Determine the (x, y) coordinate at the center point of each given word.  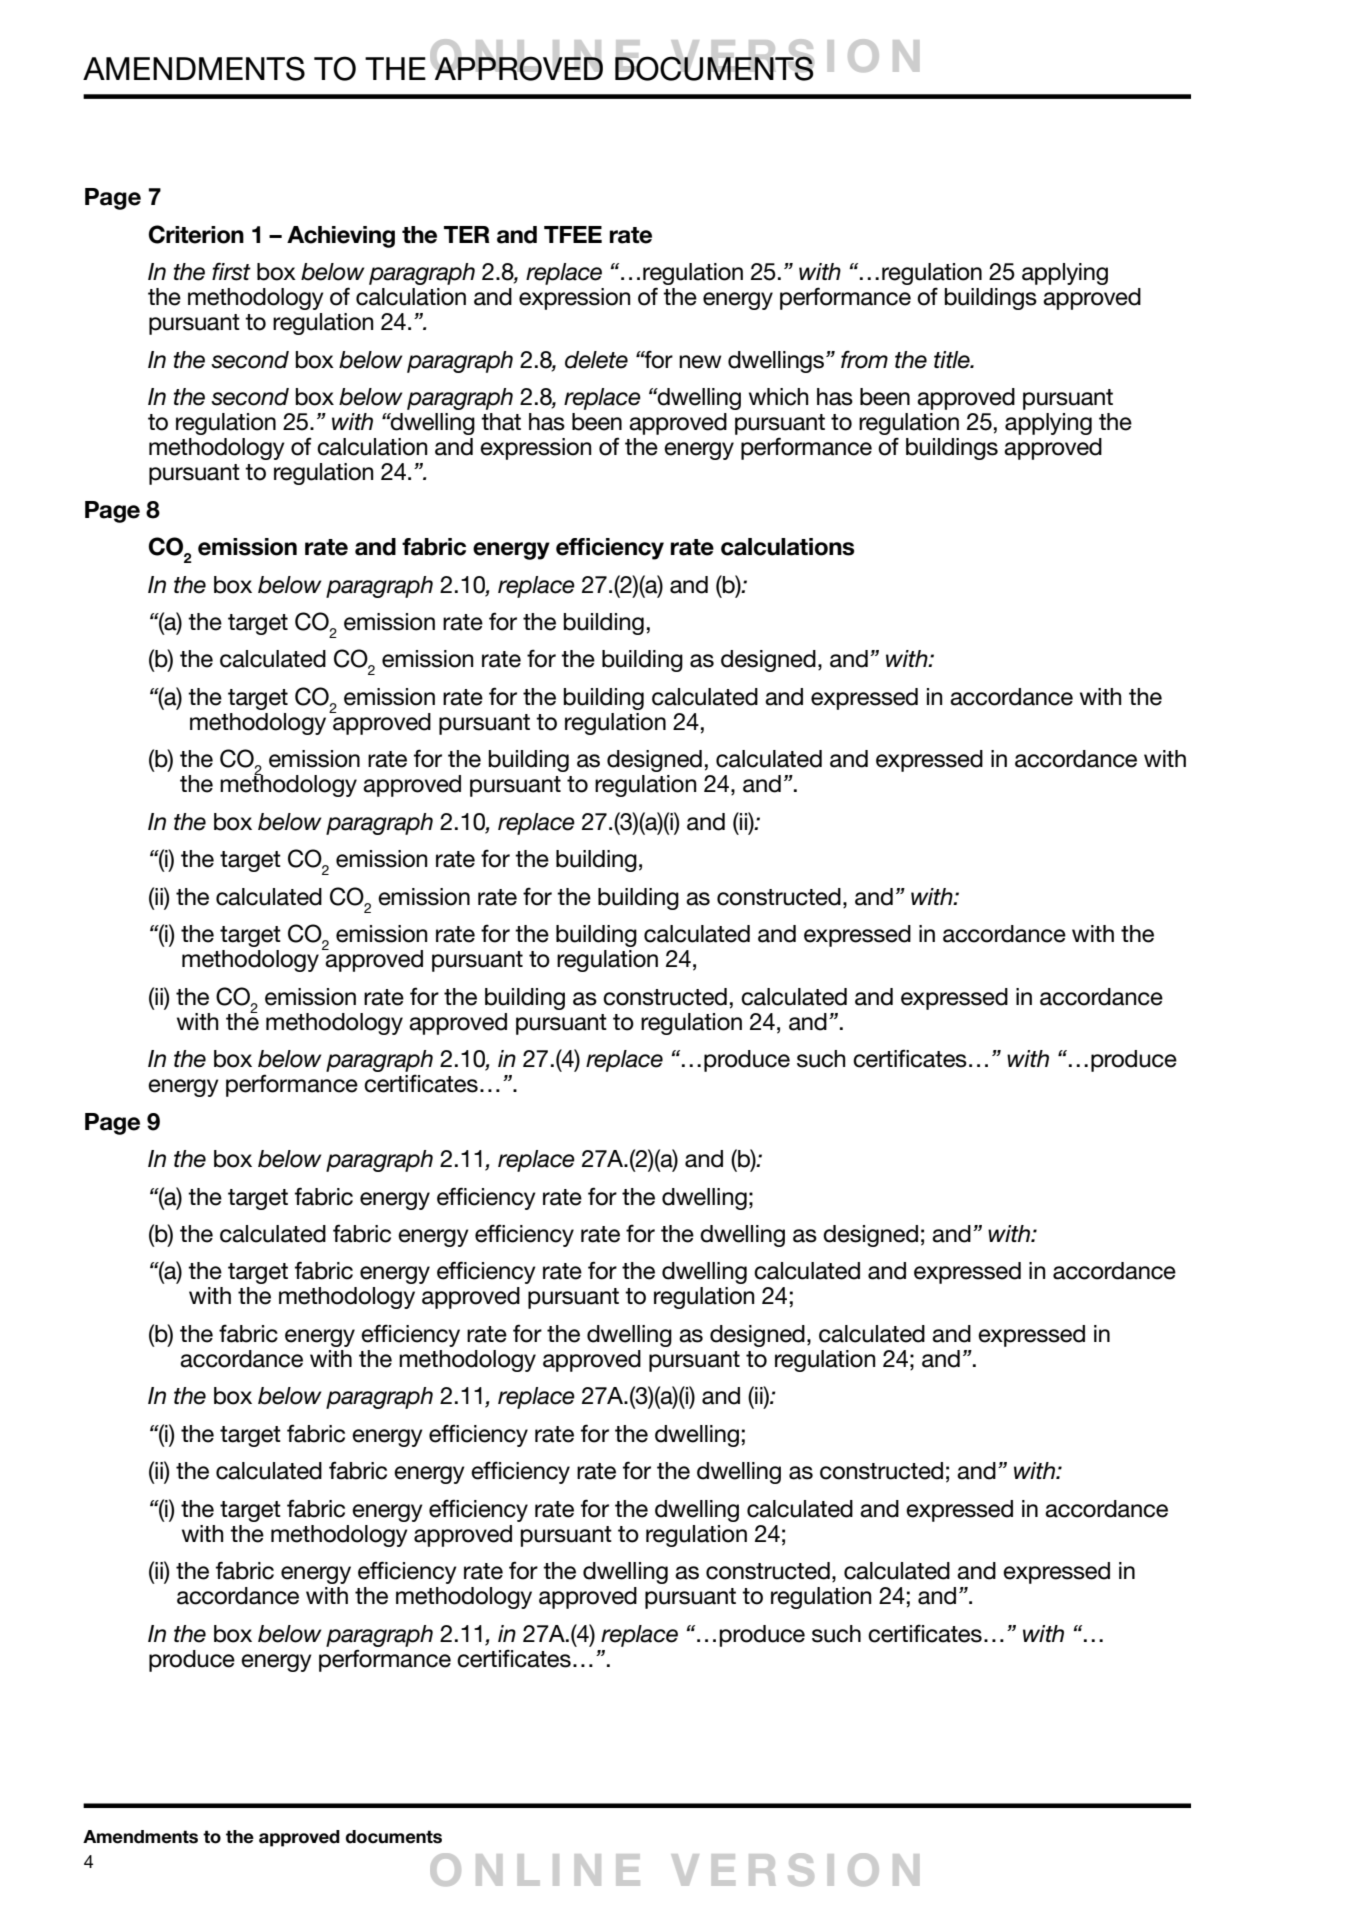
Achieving (341, 237)
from (864, 359)
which (778, 397)
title (953, 360)
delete (596, 360)
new (700, 362)
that (501, 422)
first (231, 271)
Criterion (196, 234)
